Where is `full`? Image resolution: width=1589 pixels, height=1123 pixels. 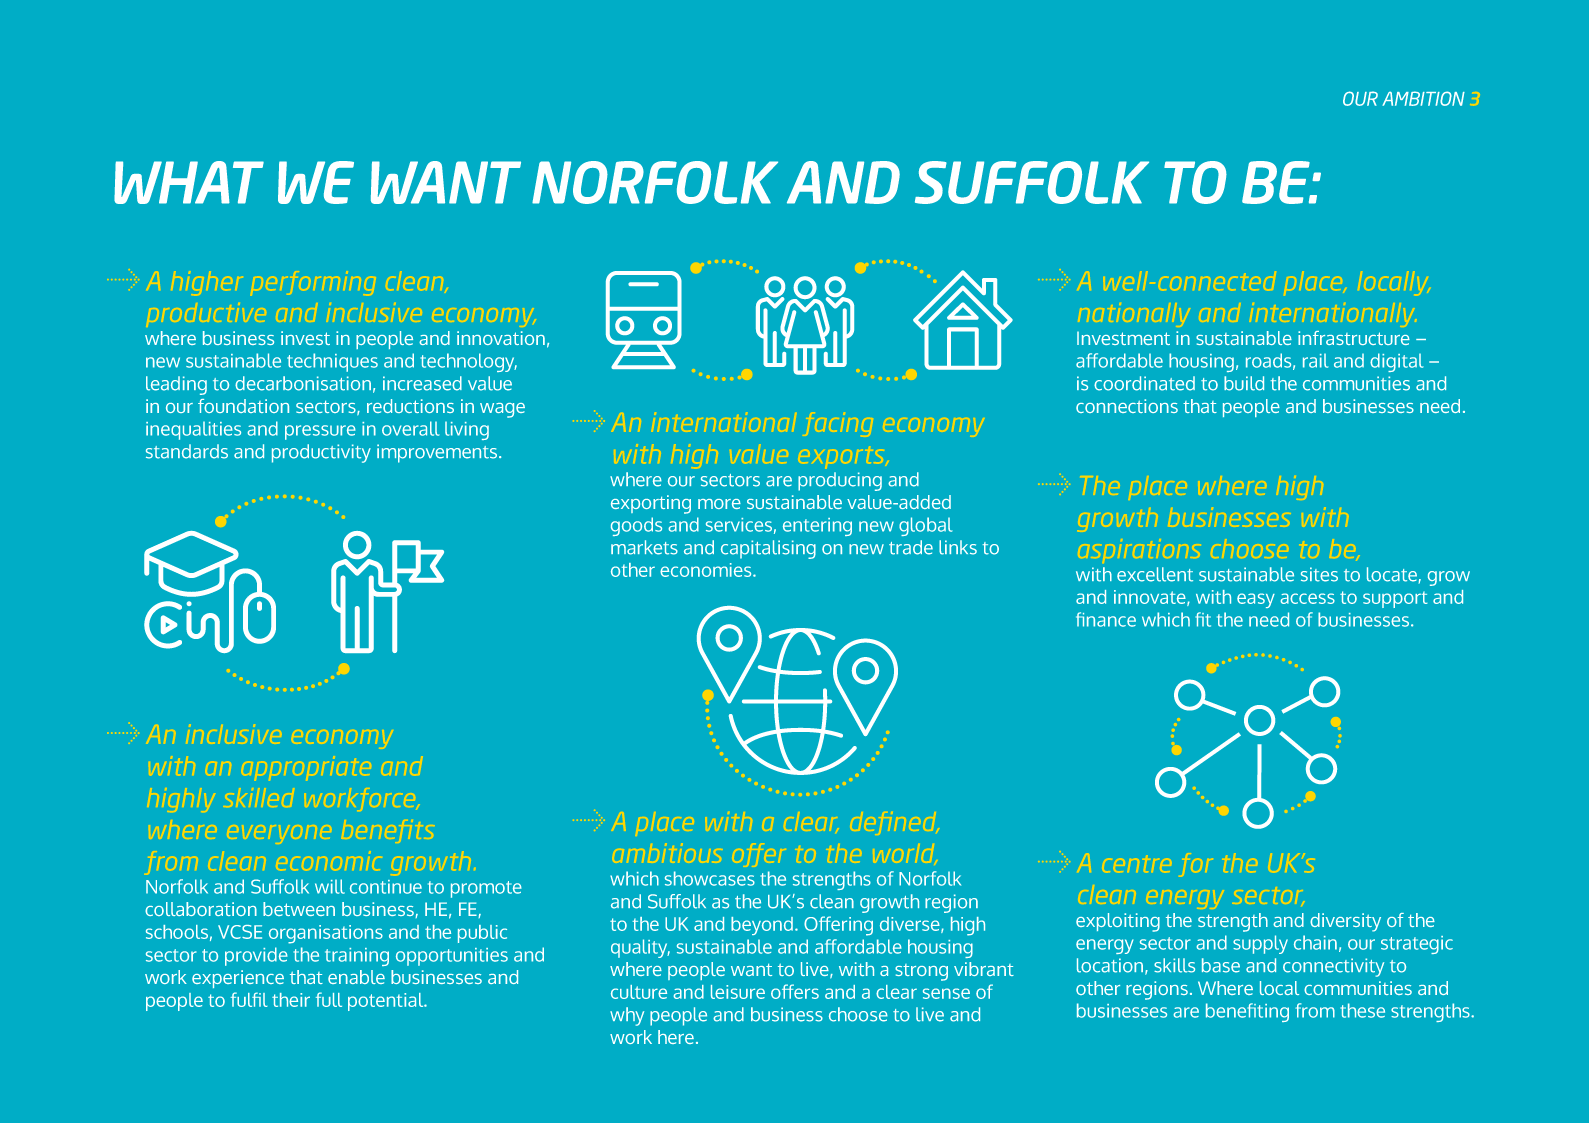 full is located at coordinates (329, 999).
